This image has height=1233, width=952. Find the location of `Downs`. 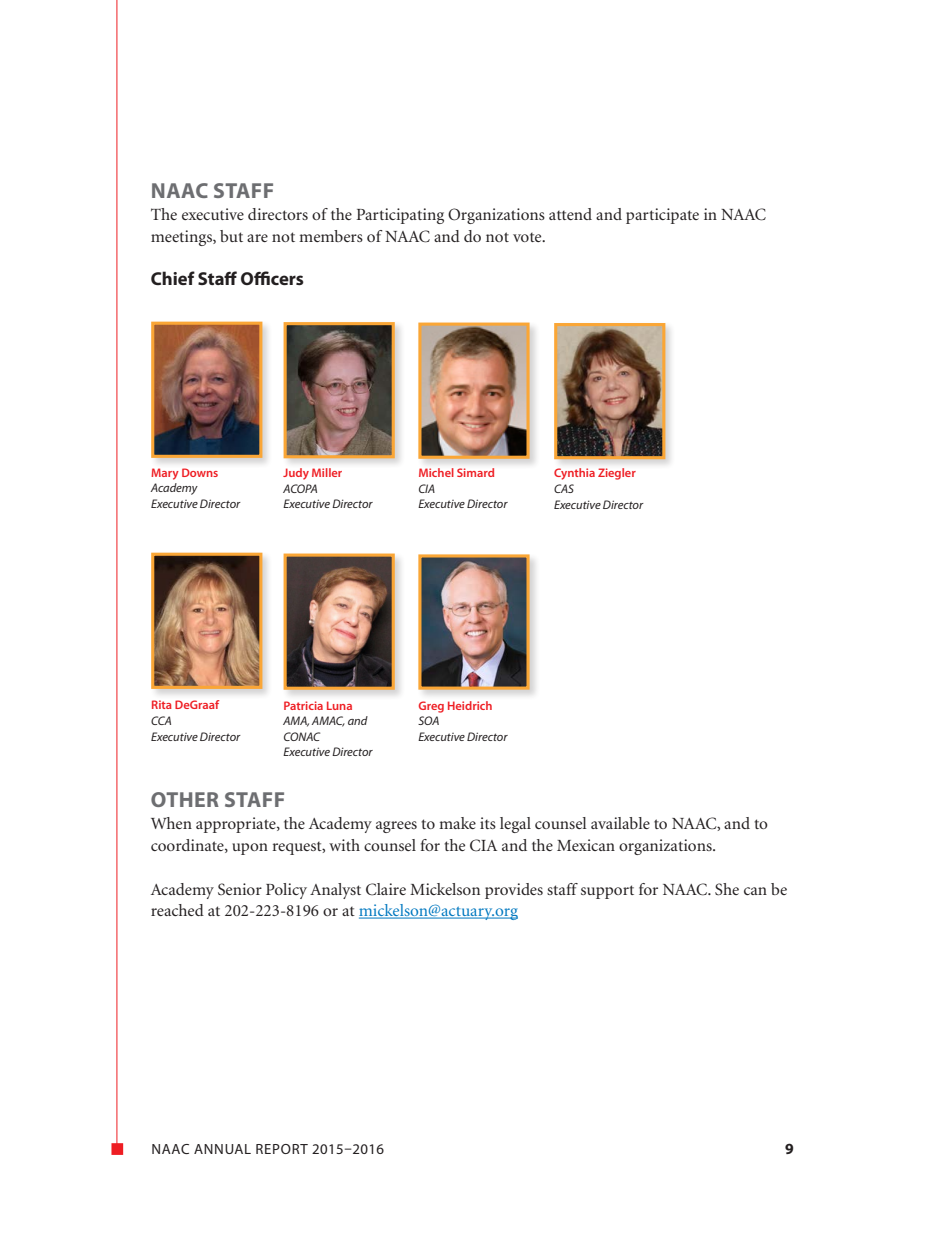

Downs is located at coordinates (200, 472).
